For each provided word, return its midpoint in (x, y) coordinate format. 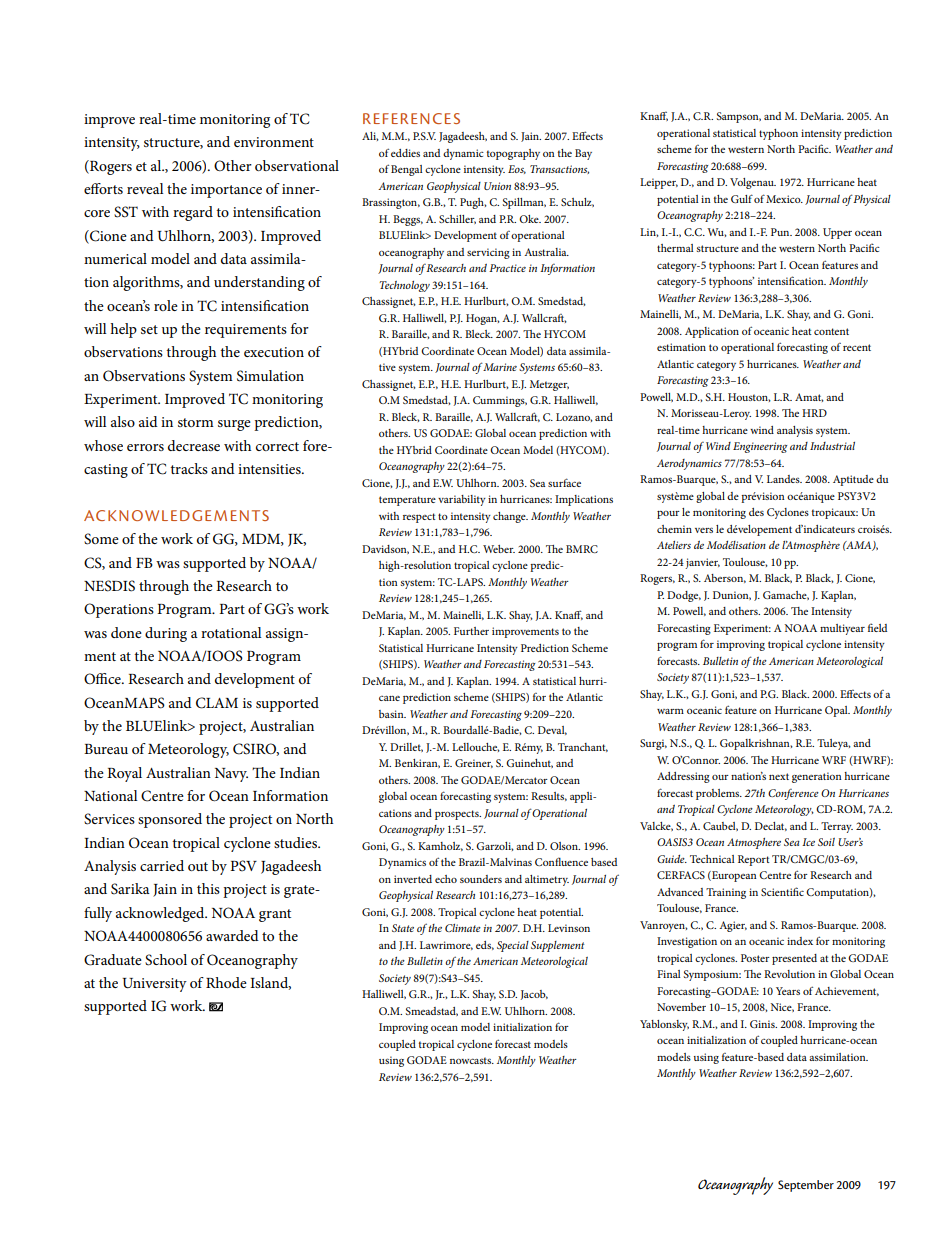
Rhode (226, 982)
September (806, 1186)
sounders (481, 879)
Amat (809, 397)
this (208, 888)
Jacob (534, 995)
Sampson (738, 117)
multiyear (842, 629)
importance (226, 191)
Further (471, 631)
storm (196, 422)
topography (513, 154)
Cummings (500, 401)
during (166, 634)
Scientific (782, 891)
